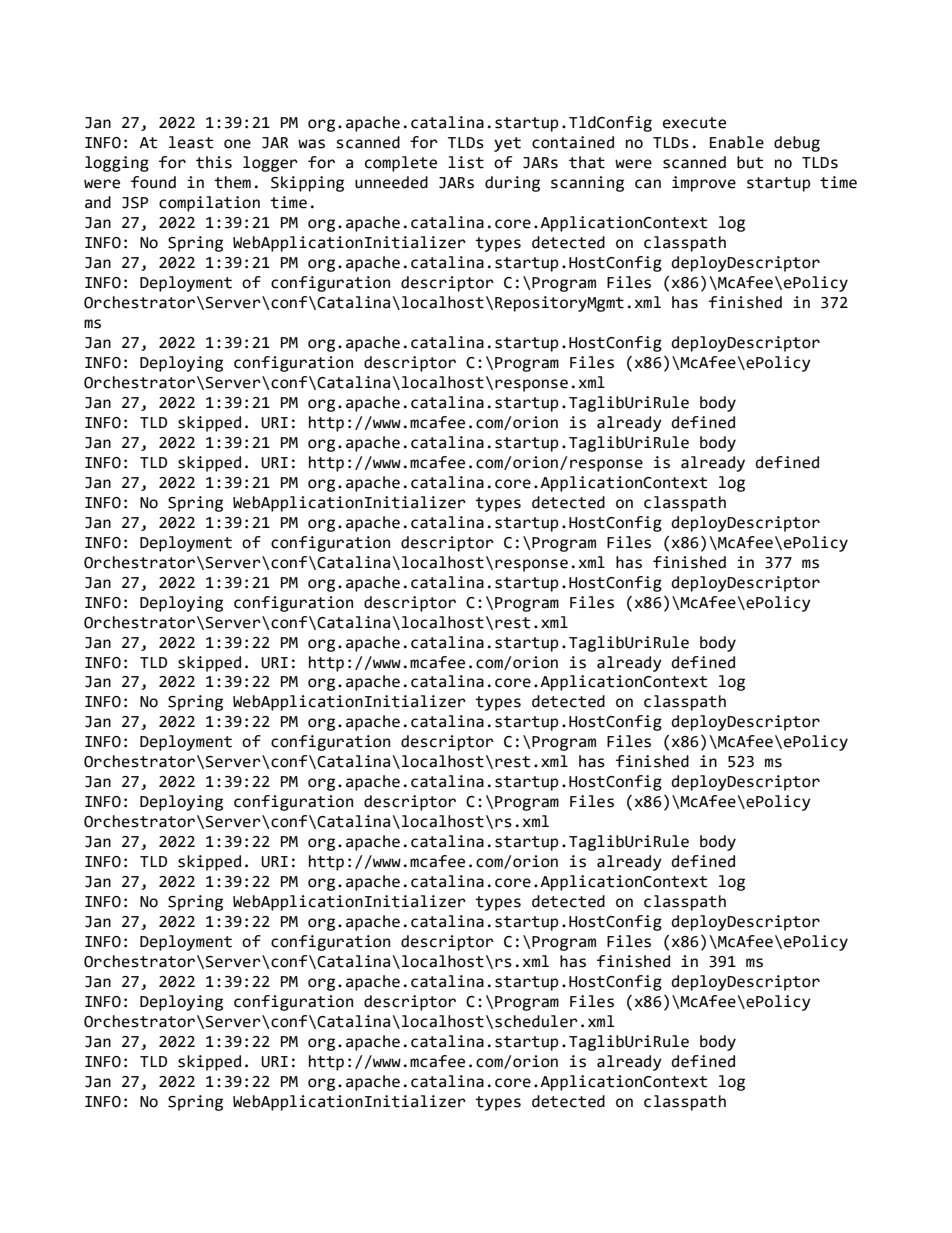 Image resolution: width=952 pixels, height=1233 pixels. What do you see at coordinates (391, 182) in the screenshot?
I see `unneeded` at bounding box center [391, 182].
